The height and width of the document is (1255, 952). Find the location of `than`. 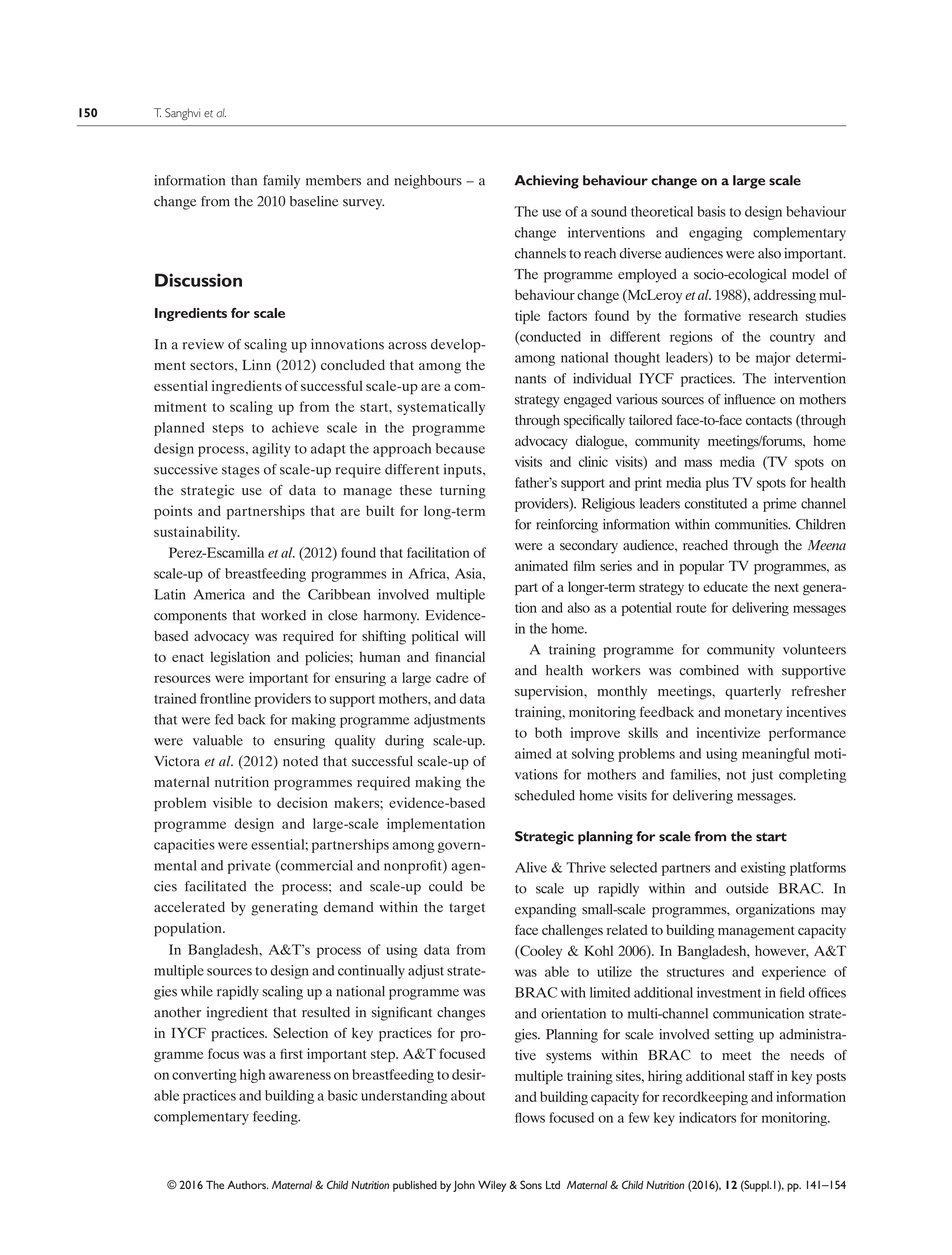

than is located at coordinates (244, 180).
